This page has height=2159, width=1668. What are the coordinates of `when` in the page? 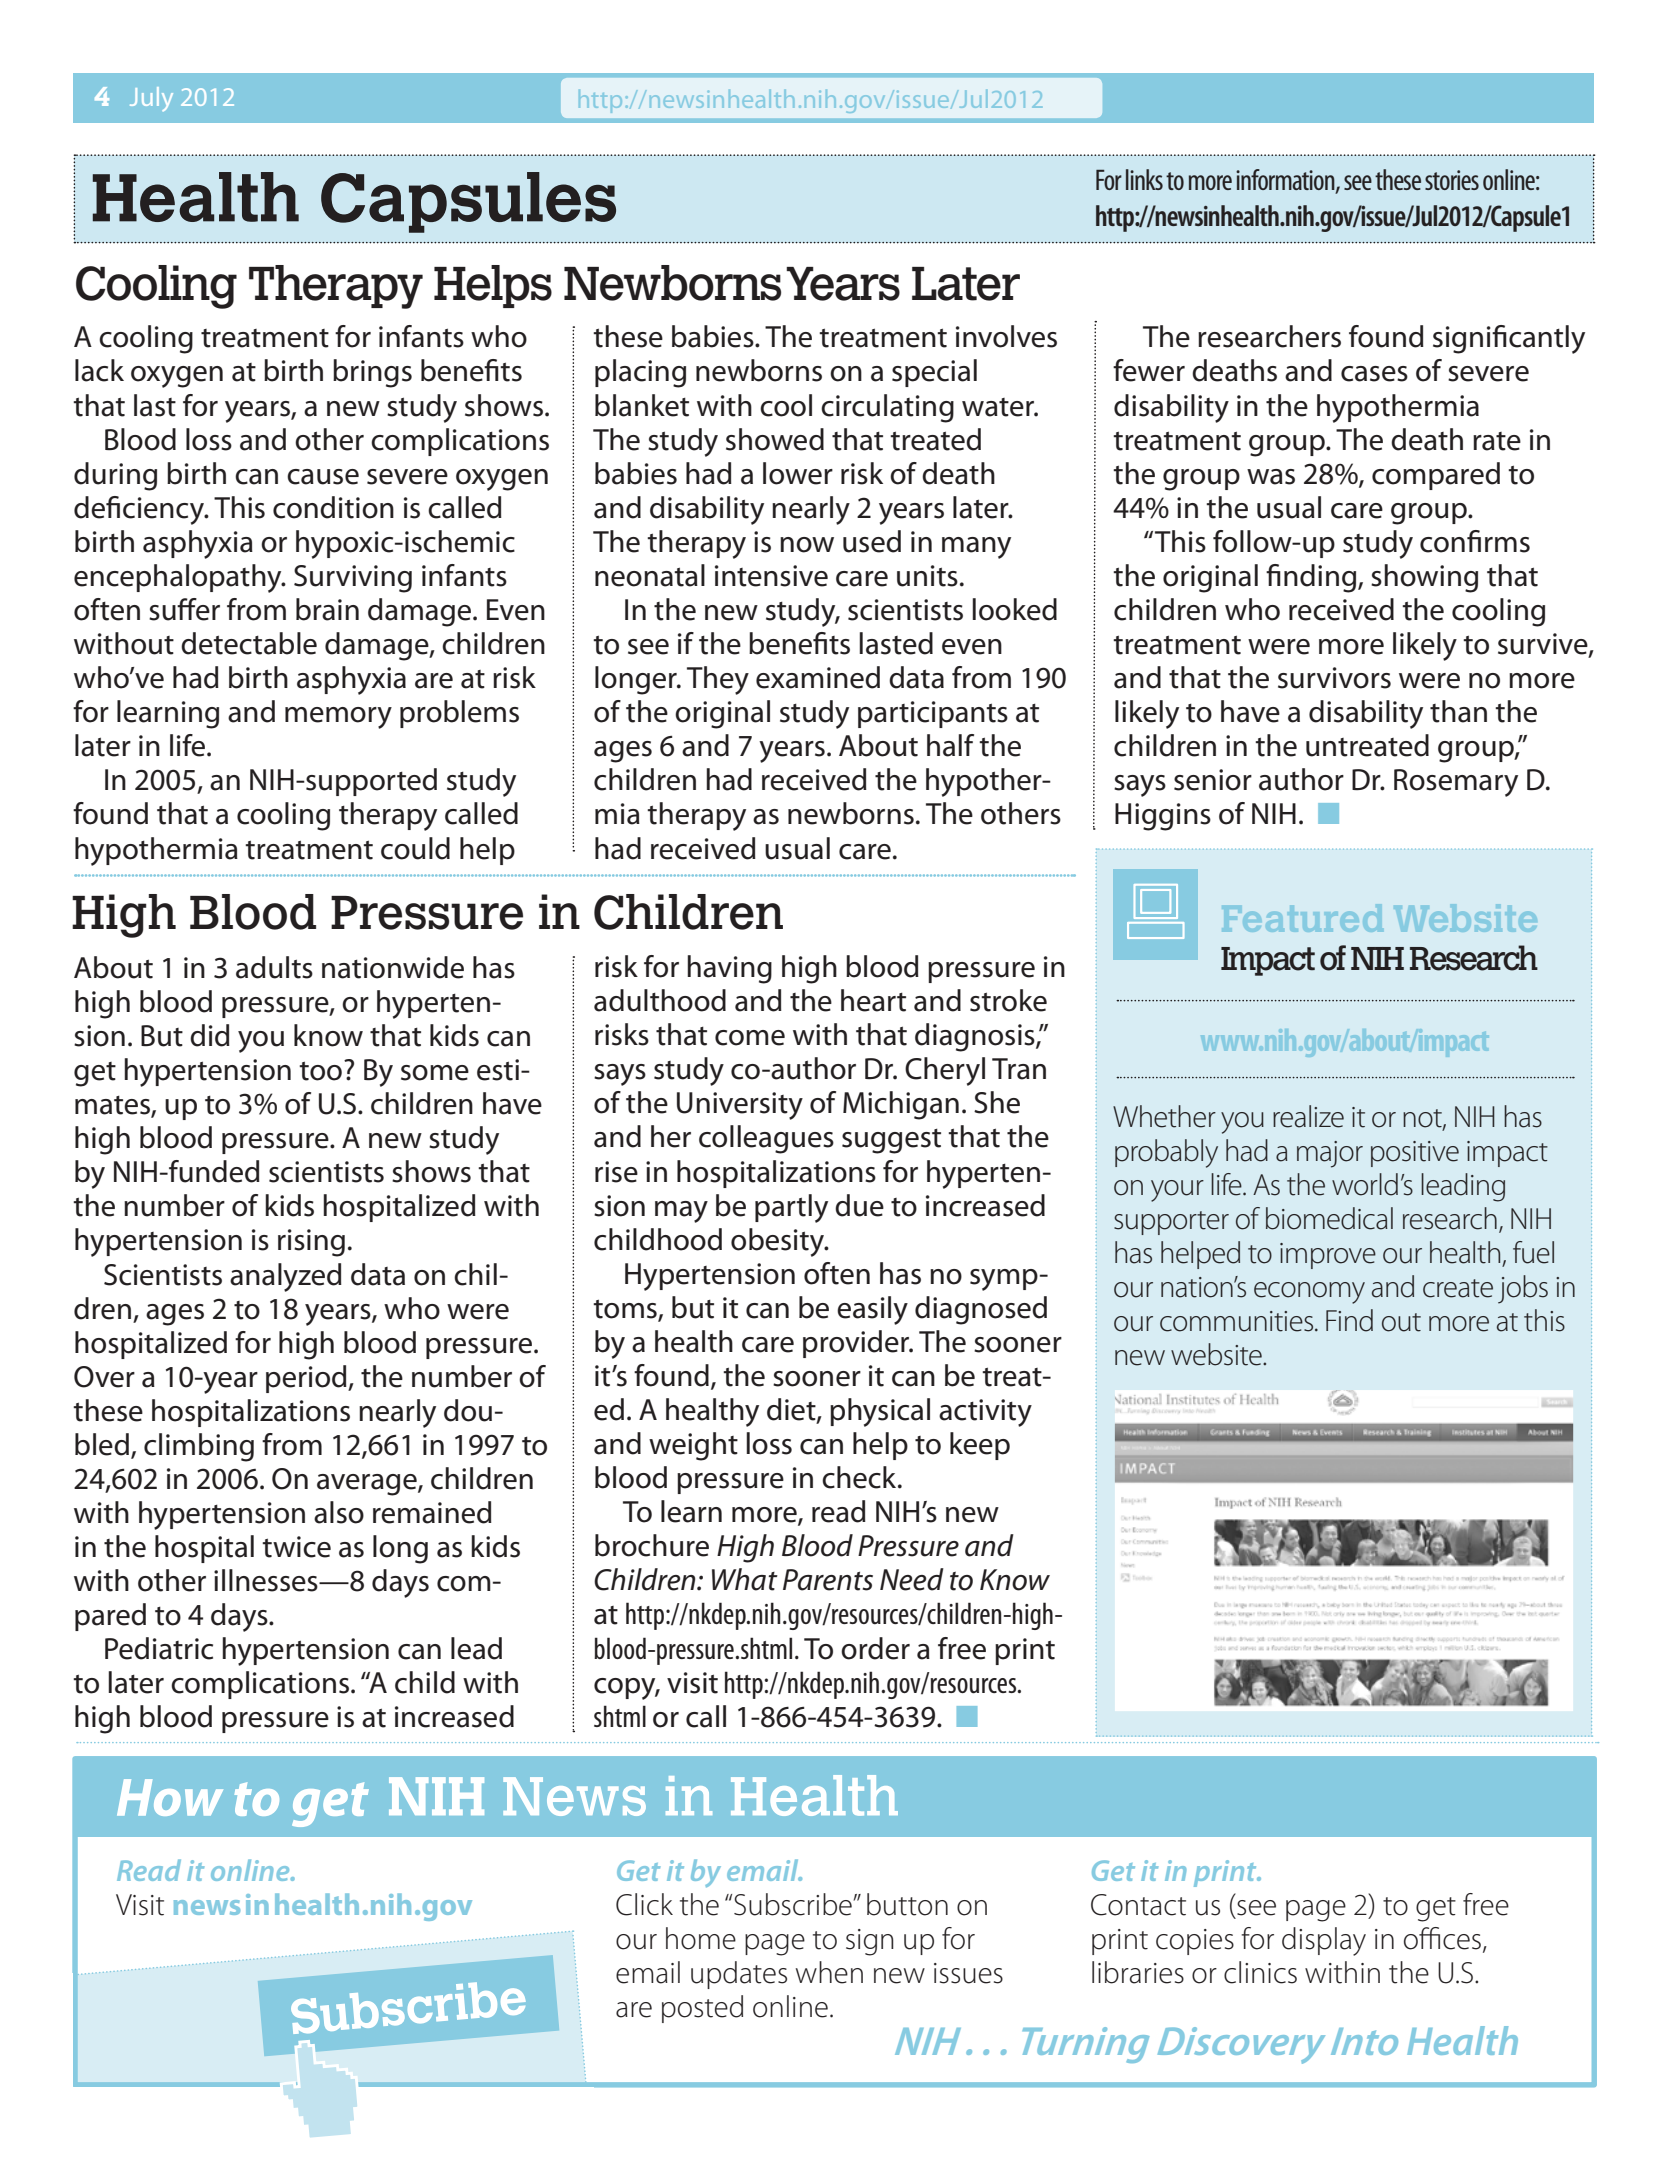 It's located at (829, 1972).
